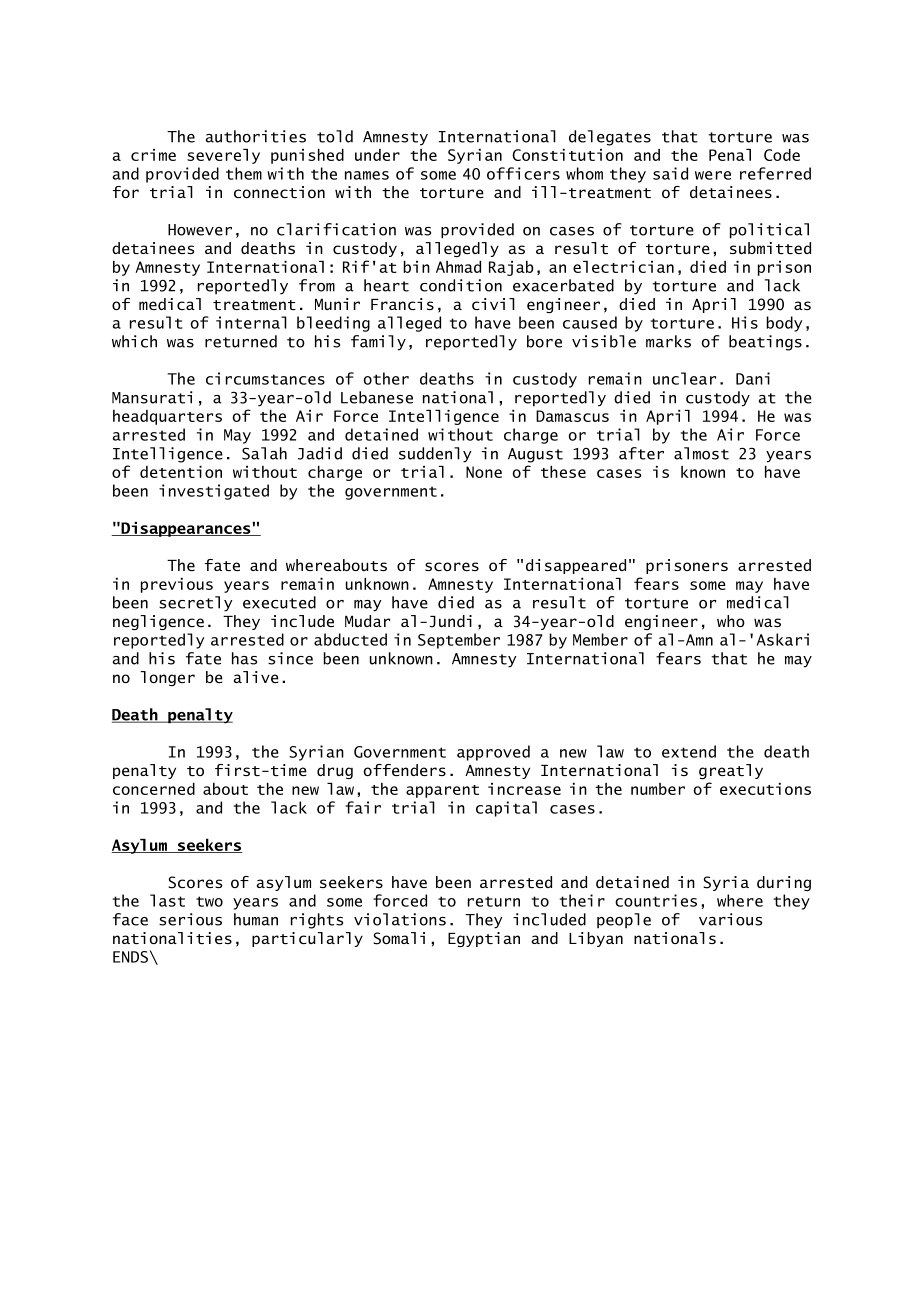  I want to click on None, so click(484, 472).
